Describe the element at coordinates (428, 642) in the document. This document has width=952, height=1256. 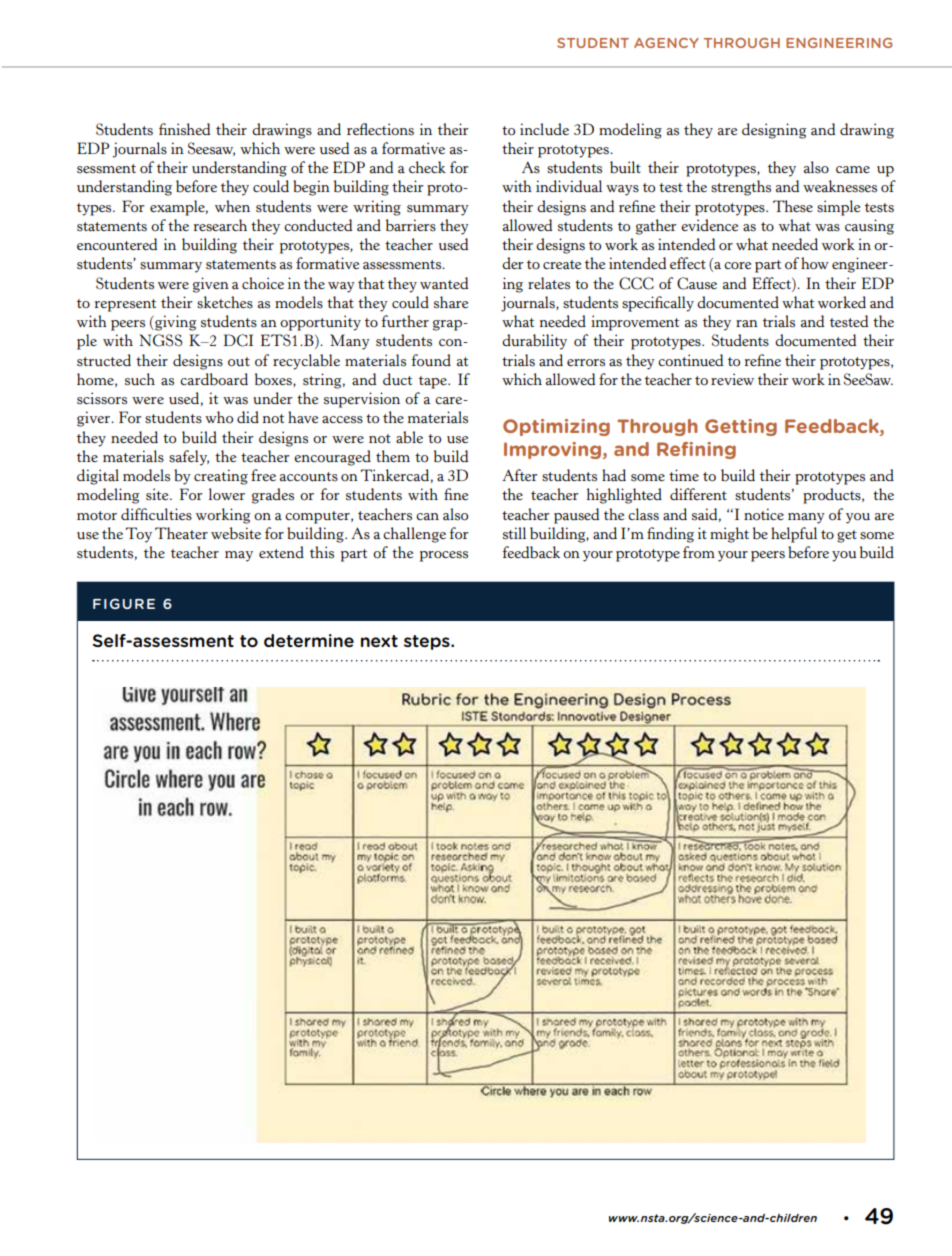
I see `steps` at that location.
